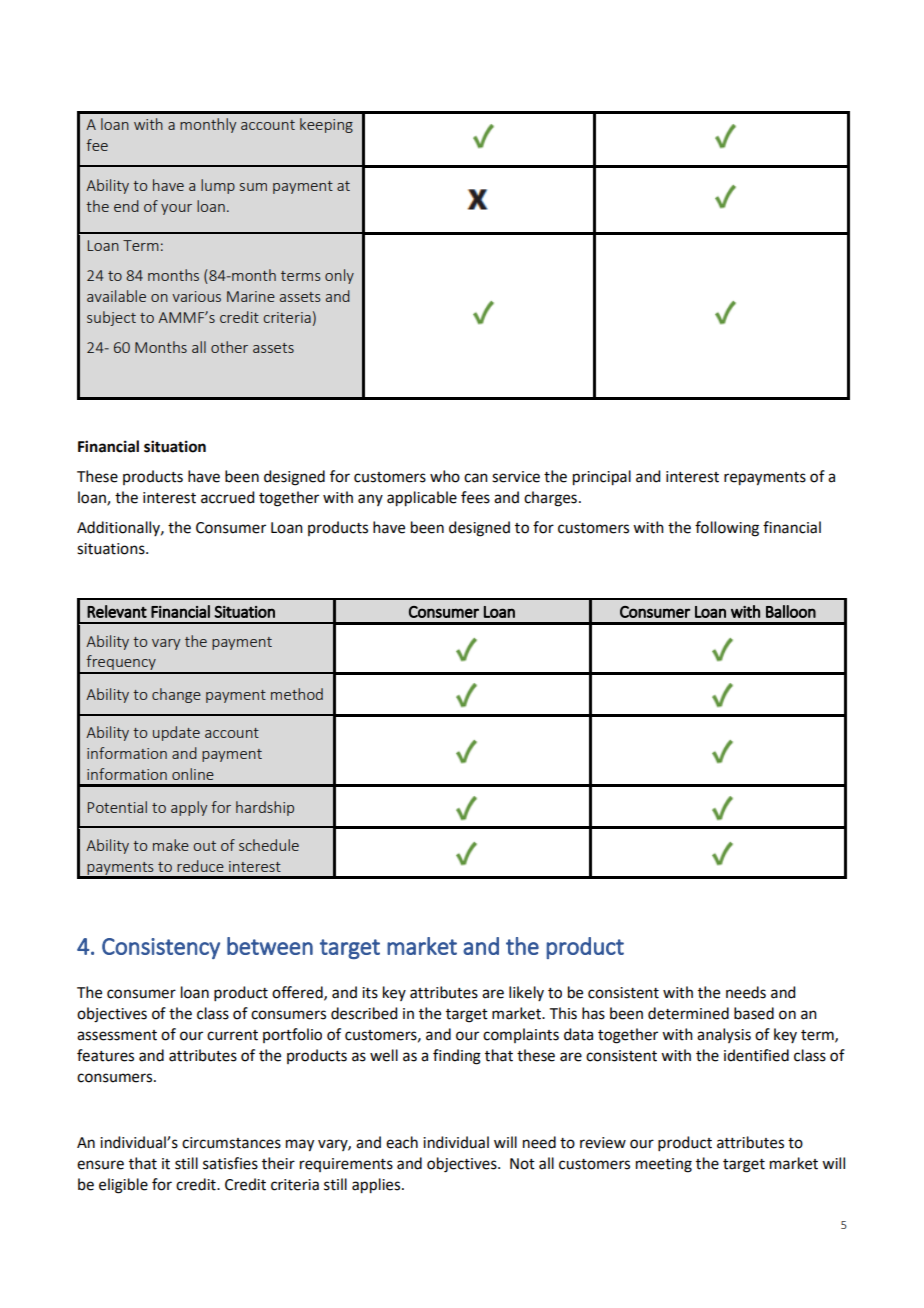 The height and width of the page is (1308, 924). Describe the element at coordinates (339, 276) in the page. I see `only` at that location.
